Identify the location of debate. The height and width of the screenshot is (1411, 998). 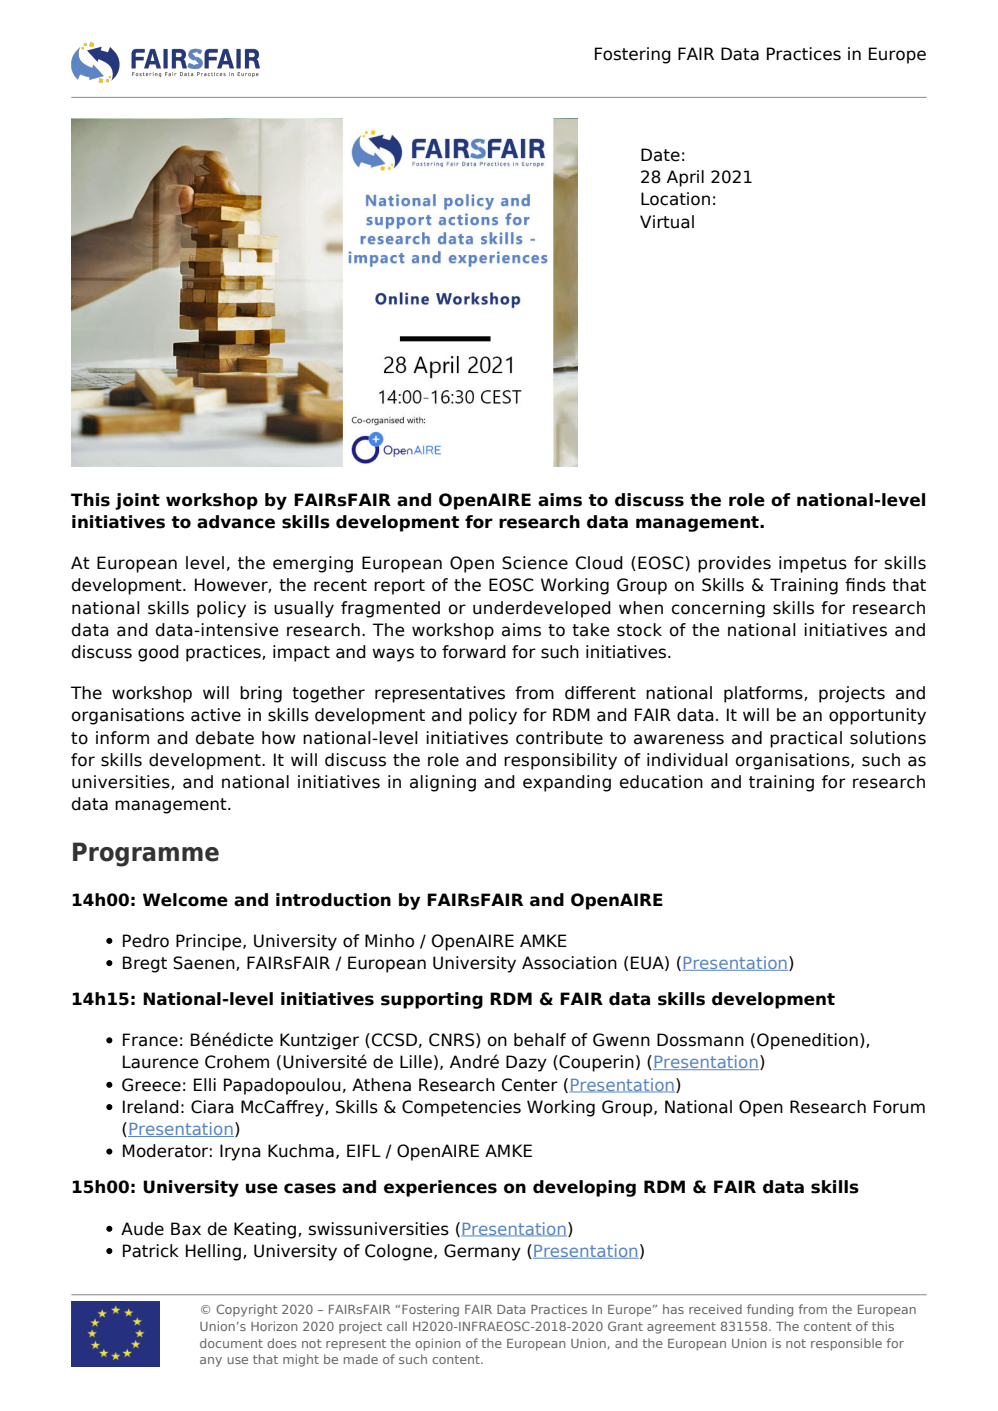
(225, 738).
